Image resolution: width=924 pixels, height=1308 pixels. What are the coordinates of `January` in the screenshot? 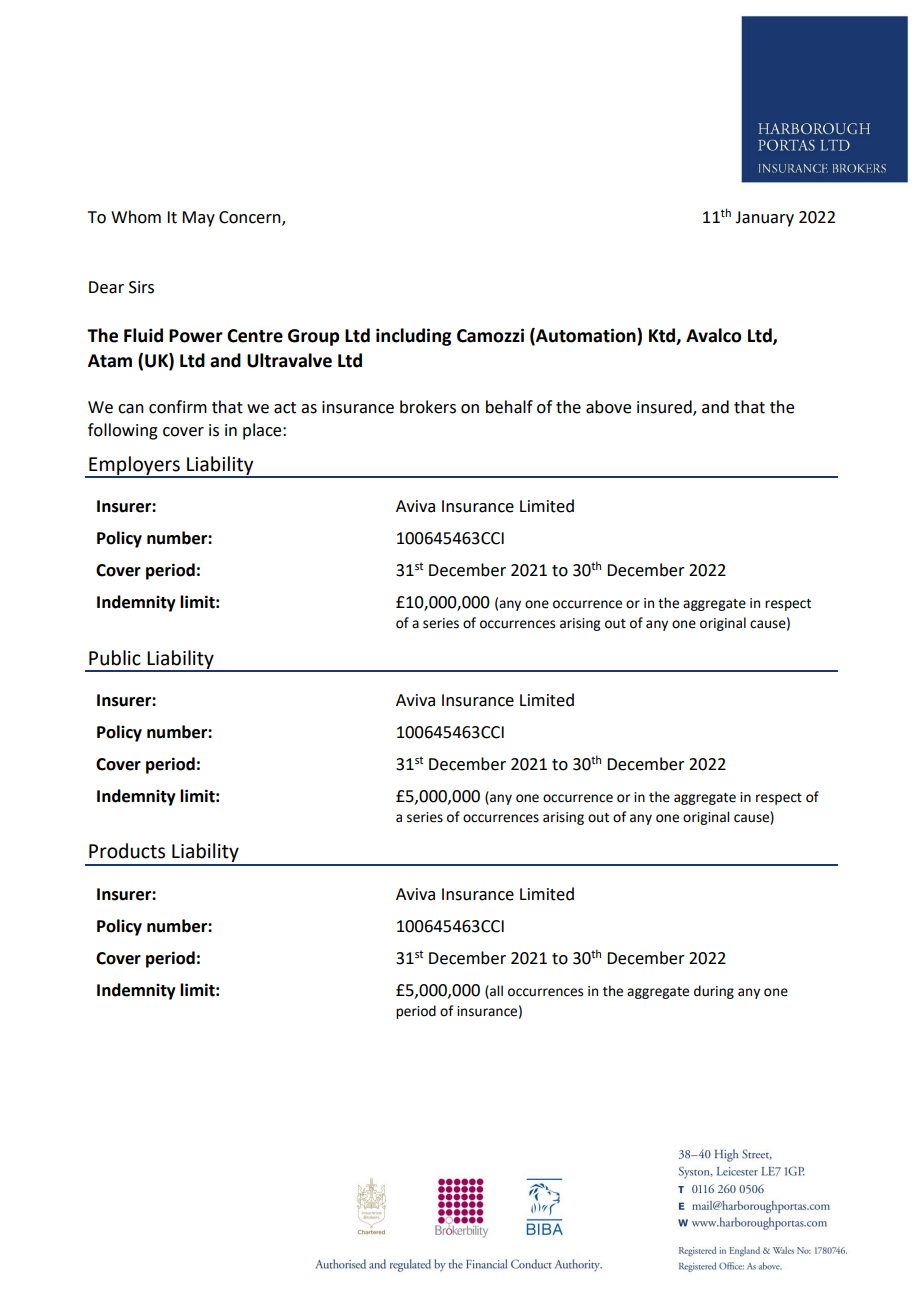 It's located at (764, 219).
